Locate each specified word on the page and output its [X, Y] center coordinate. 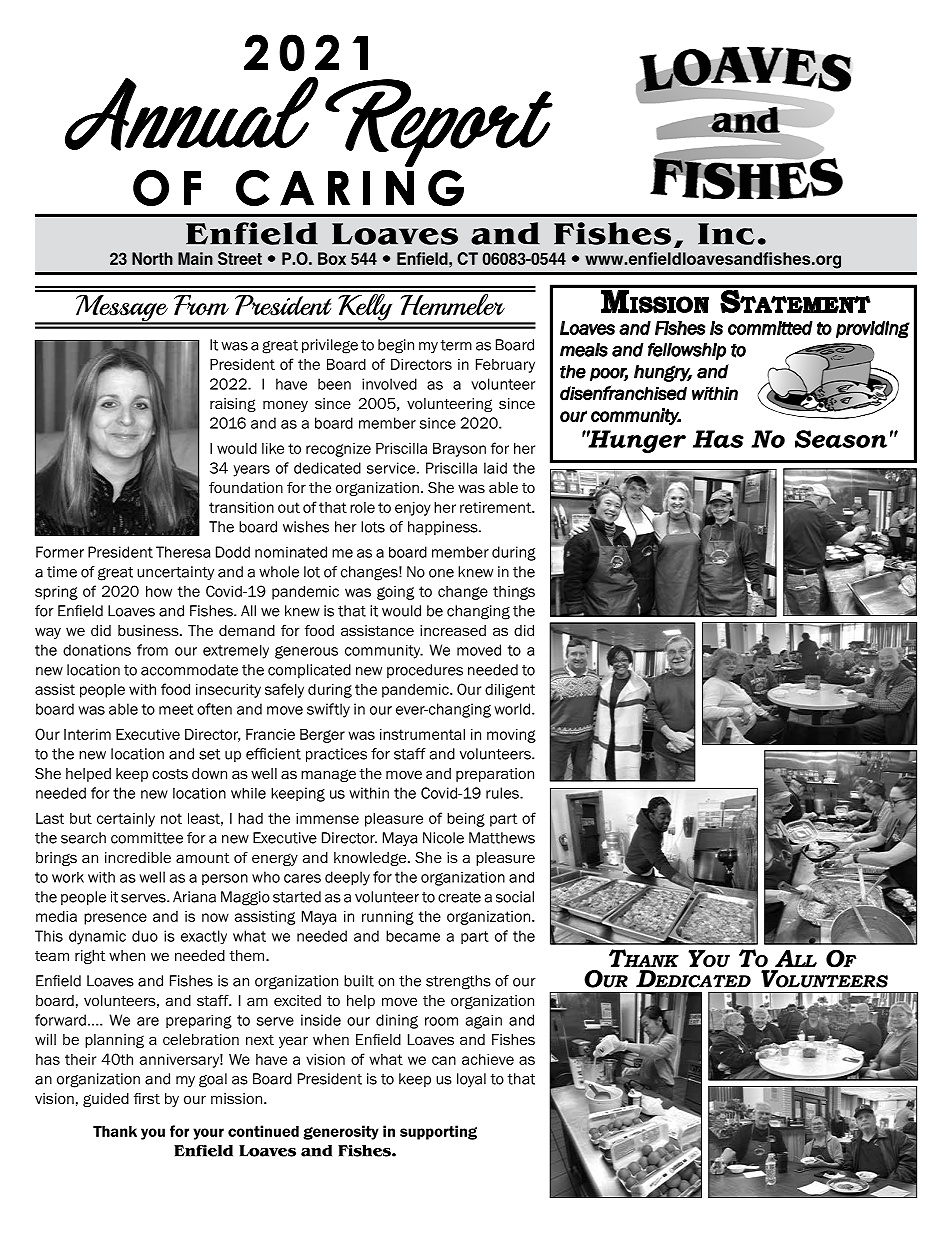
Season [841, 439]
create [459, 897]
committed [770, 328]
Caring [350, 188]
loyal [471, 1080]
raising [233, 405]
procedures [425, 671]
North [152, 258]
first [147, 1098]
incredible [138, 857]
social [515, 897]
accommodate [189, 670]
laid [495, 468]
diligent [510, 691]
